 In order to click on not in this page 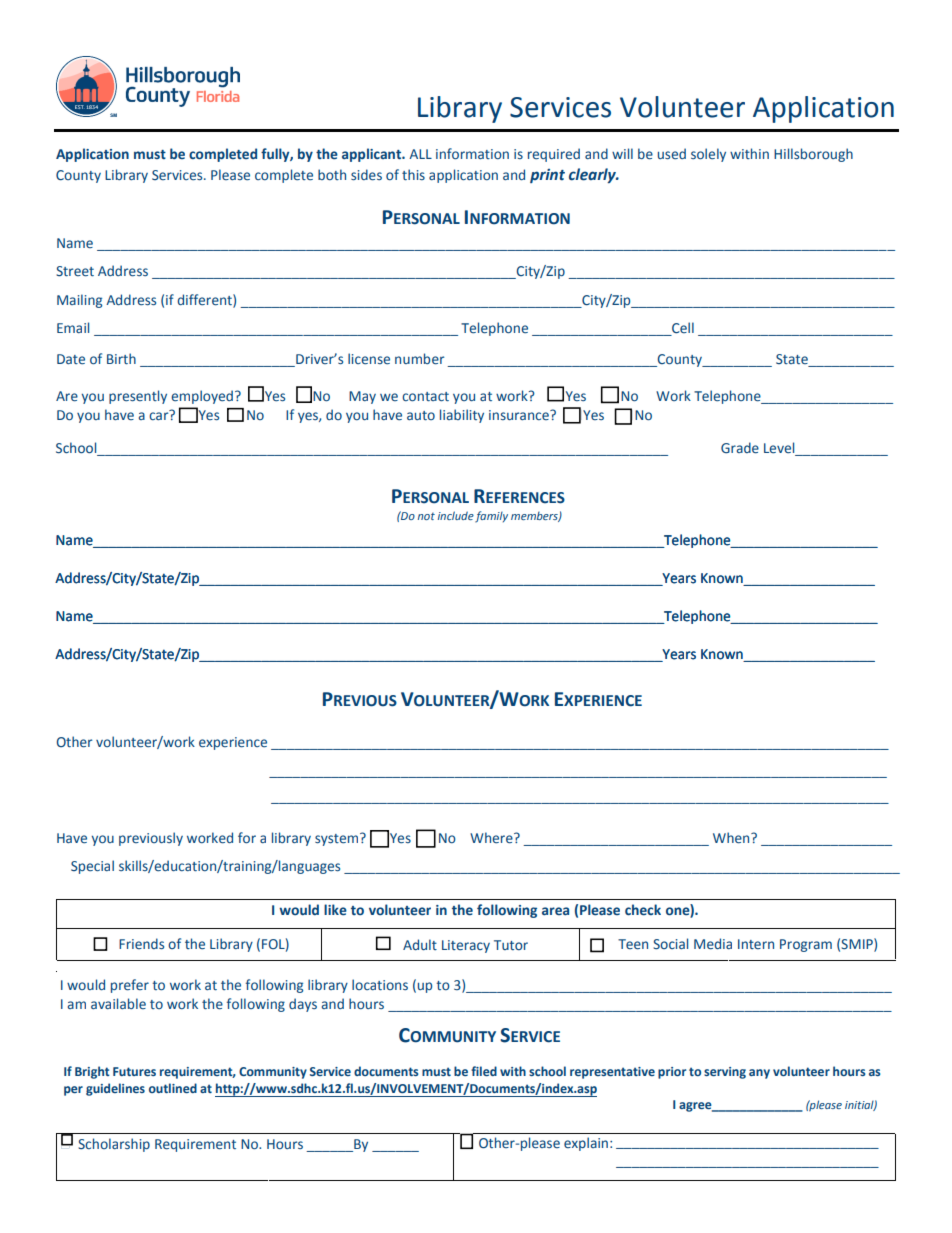, I will do `click(426, 516)`.
